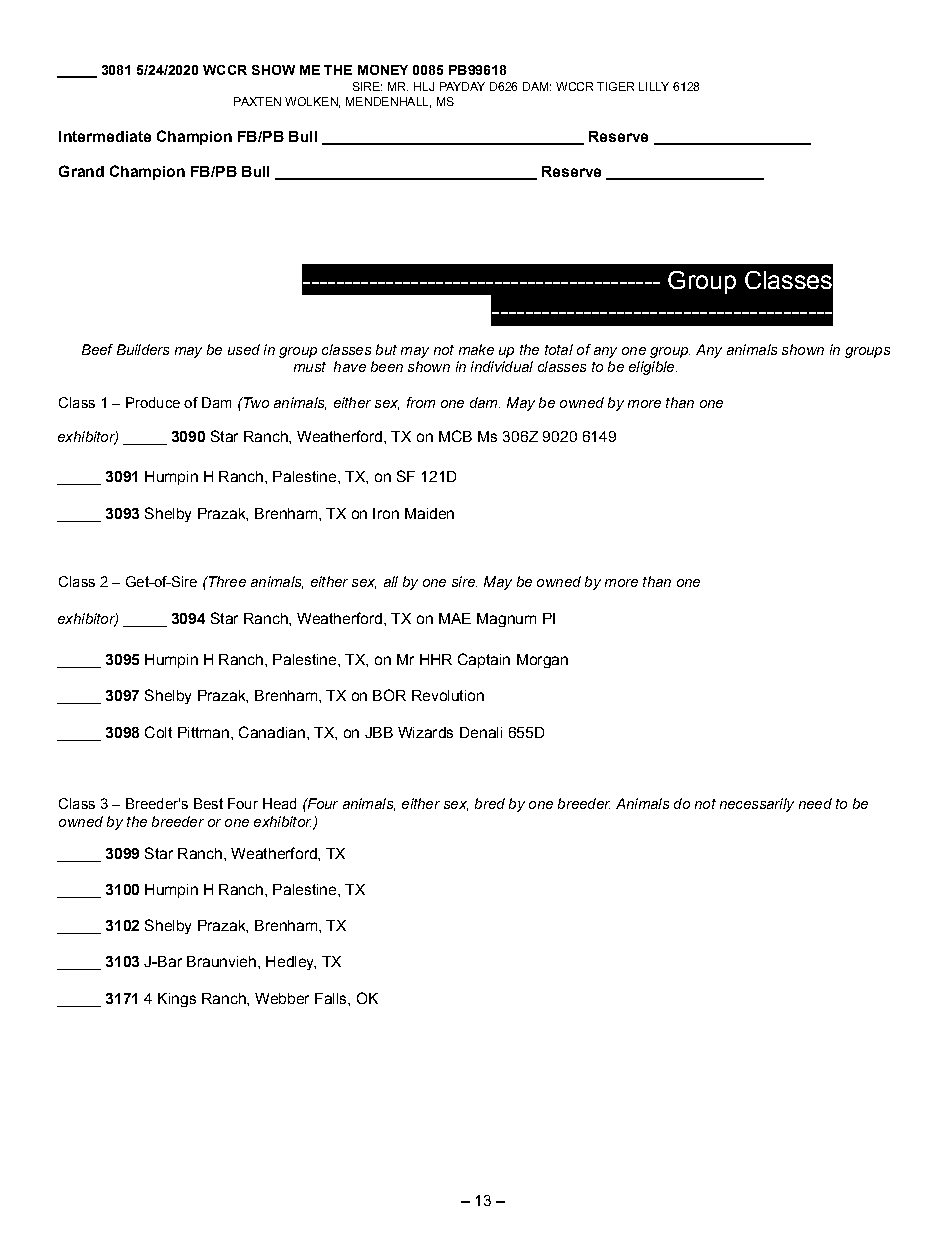 The image size is (952, 1233). Describe the element at coordinates (559, 349) in the document. I see `total` at that location.
